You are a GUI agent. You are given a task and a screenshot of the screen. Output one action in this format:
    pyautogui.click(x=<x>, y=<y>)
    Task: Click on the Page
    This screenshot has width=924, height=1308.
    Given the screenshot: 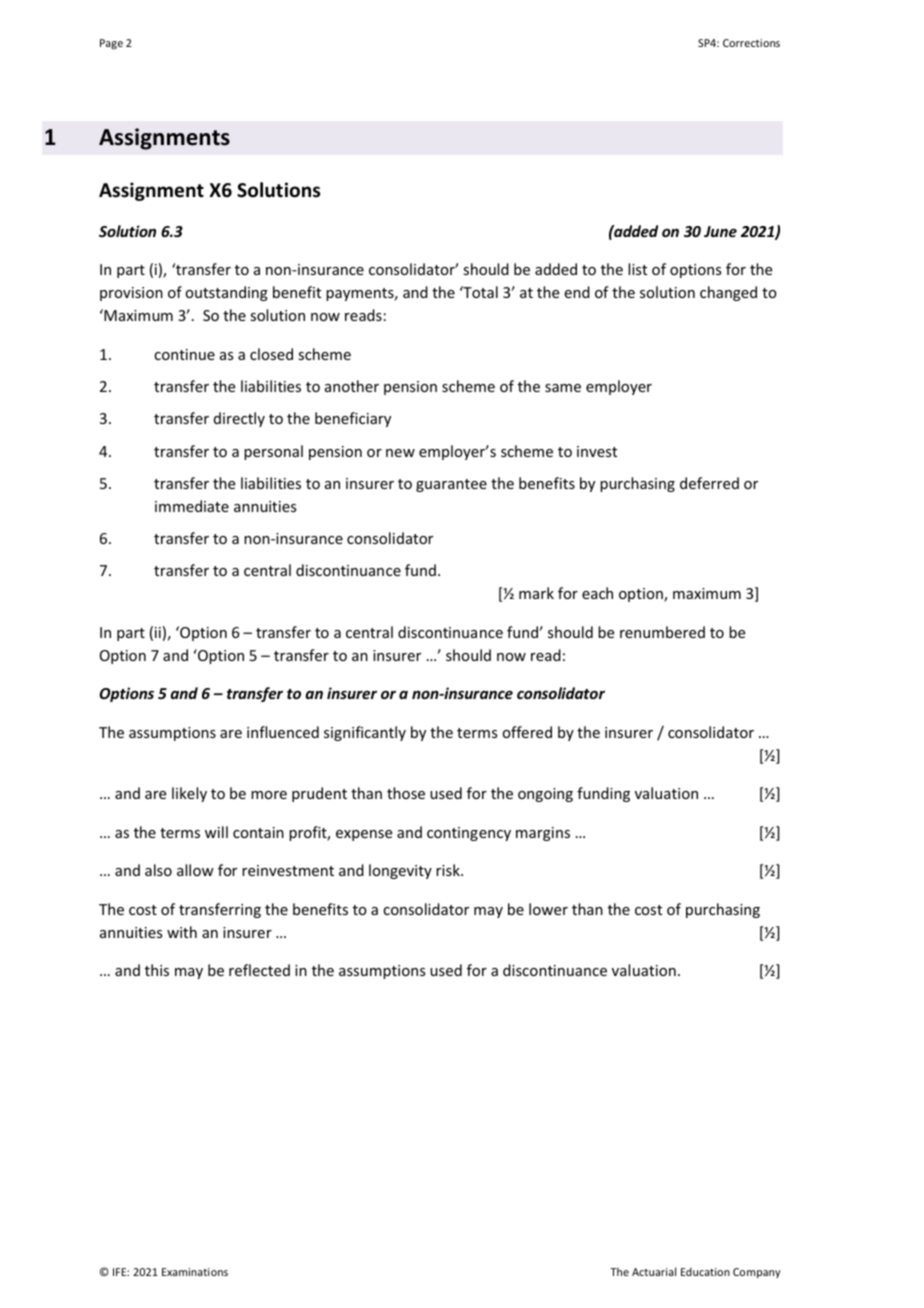 What is the action you would take?
    pyautogui.click(x=111, y=44)
